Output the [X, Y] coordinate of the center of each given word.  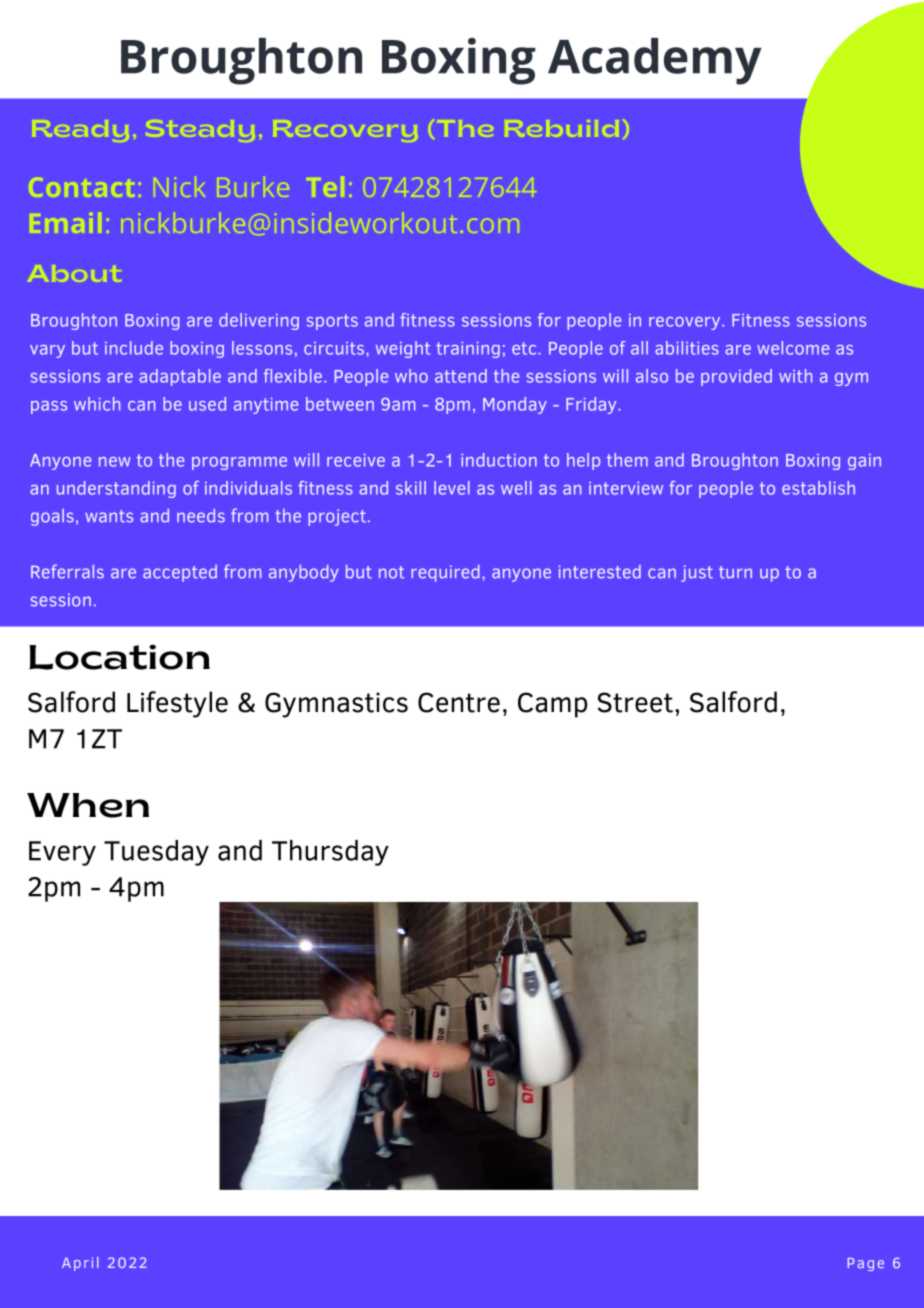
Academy [655, 61]
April [80, 1264]
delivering [259, 321]
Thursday [330, 853]
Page [866, 1264]
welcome [793, 348]
